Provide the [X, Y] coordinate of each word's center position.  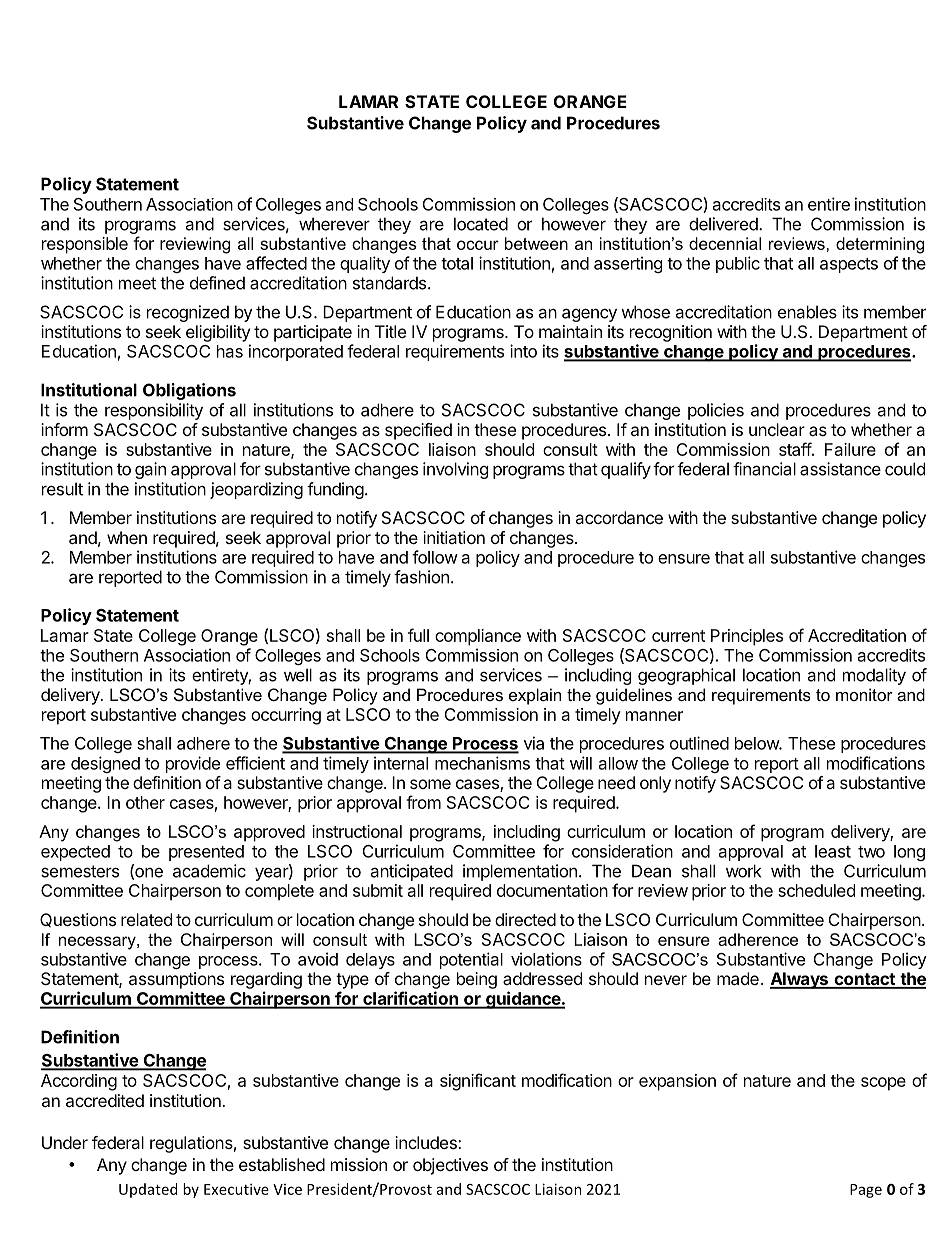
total [457, 263]
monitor [864, 694]
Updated [148, 1190]
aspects [849, 265]
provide [193, 764]
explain [535, 696]
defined [217, 283]
